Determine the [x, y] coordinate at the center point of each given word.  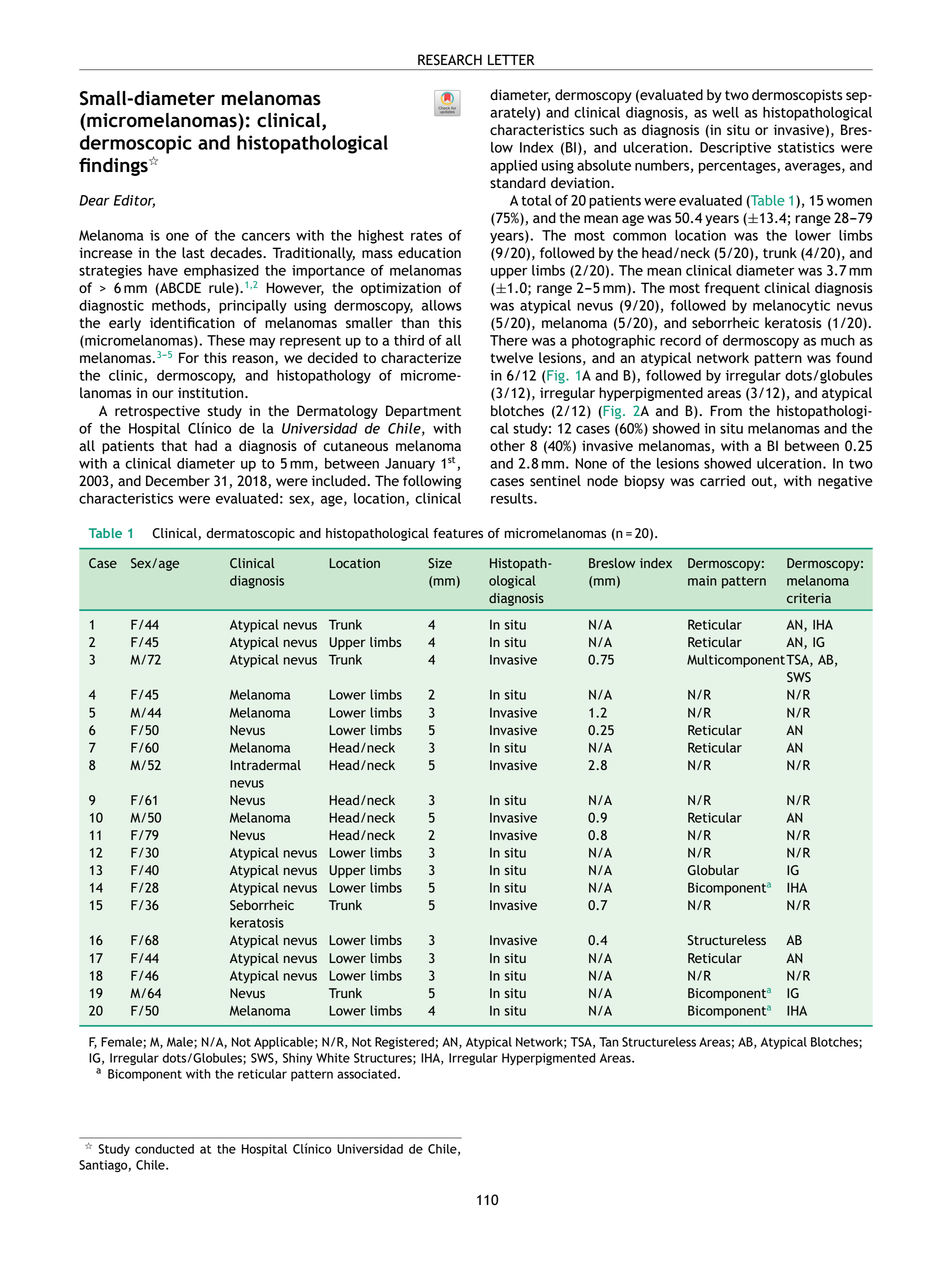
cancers [266, 236]
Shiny [298, 1059]
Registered [404, 1043]
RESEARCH [450, 60]
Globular [713, 870]
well [725, 112]
